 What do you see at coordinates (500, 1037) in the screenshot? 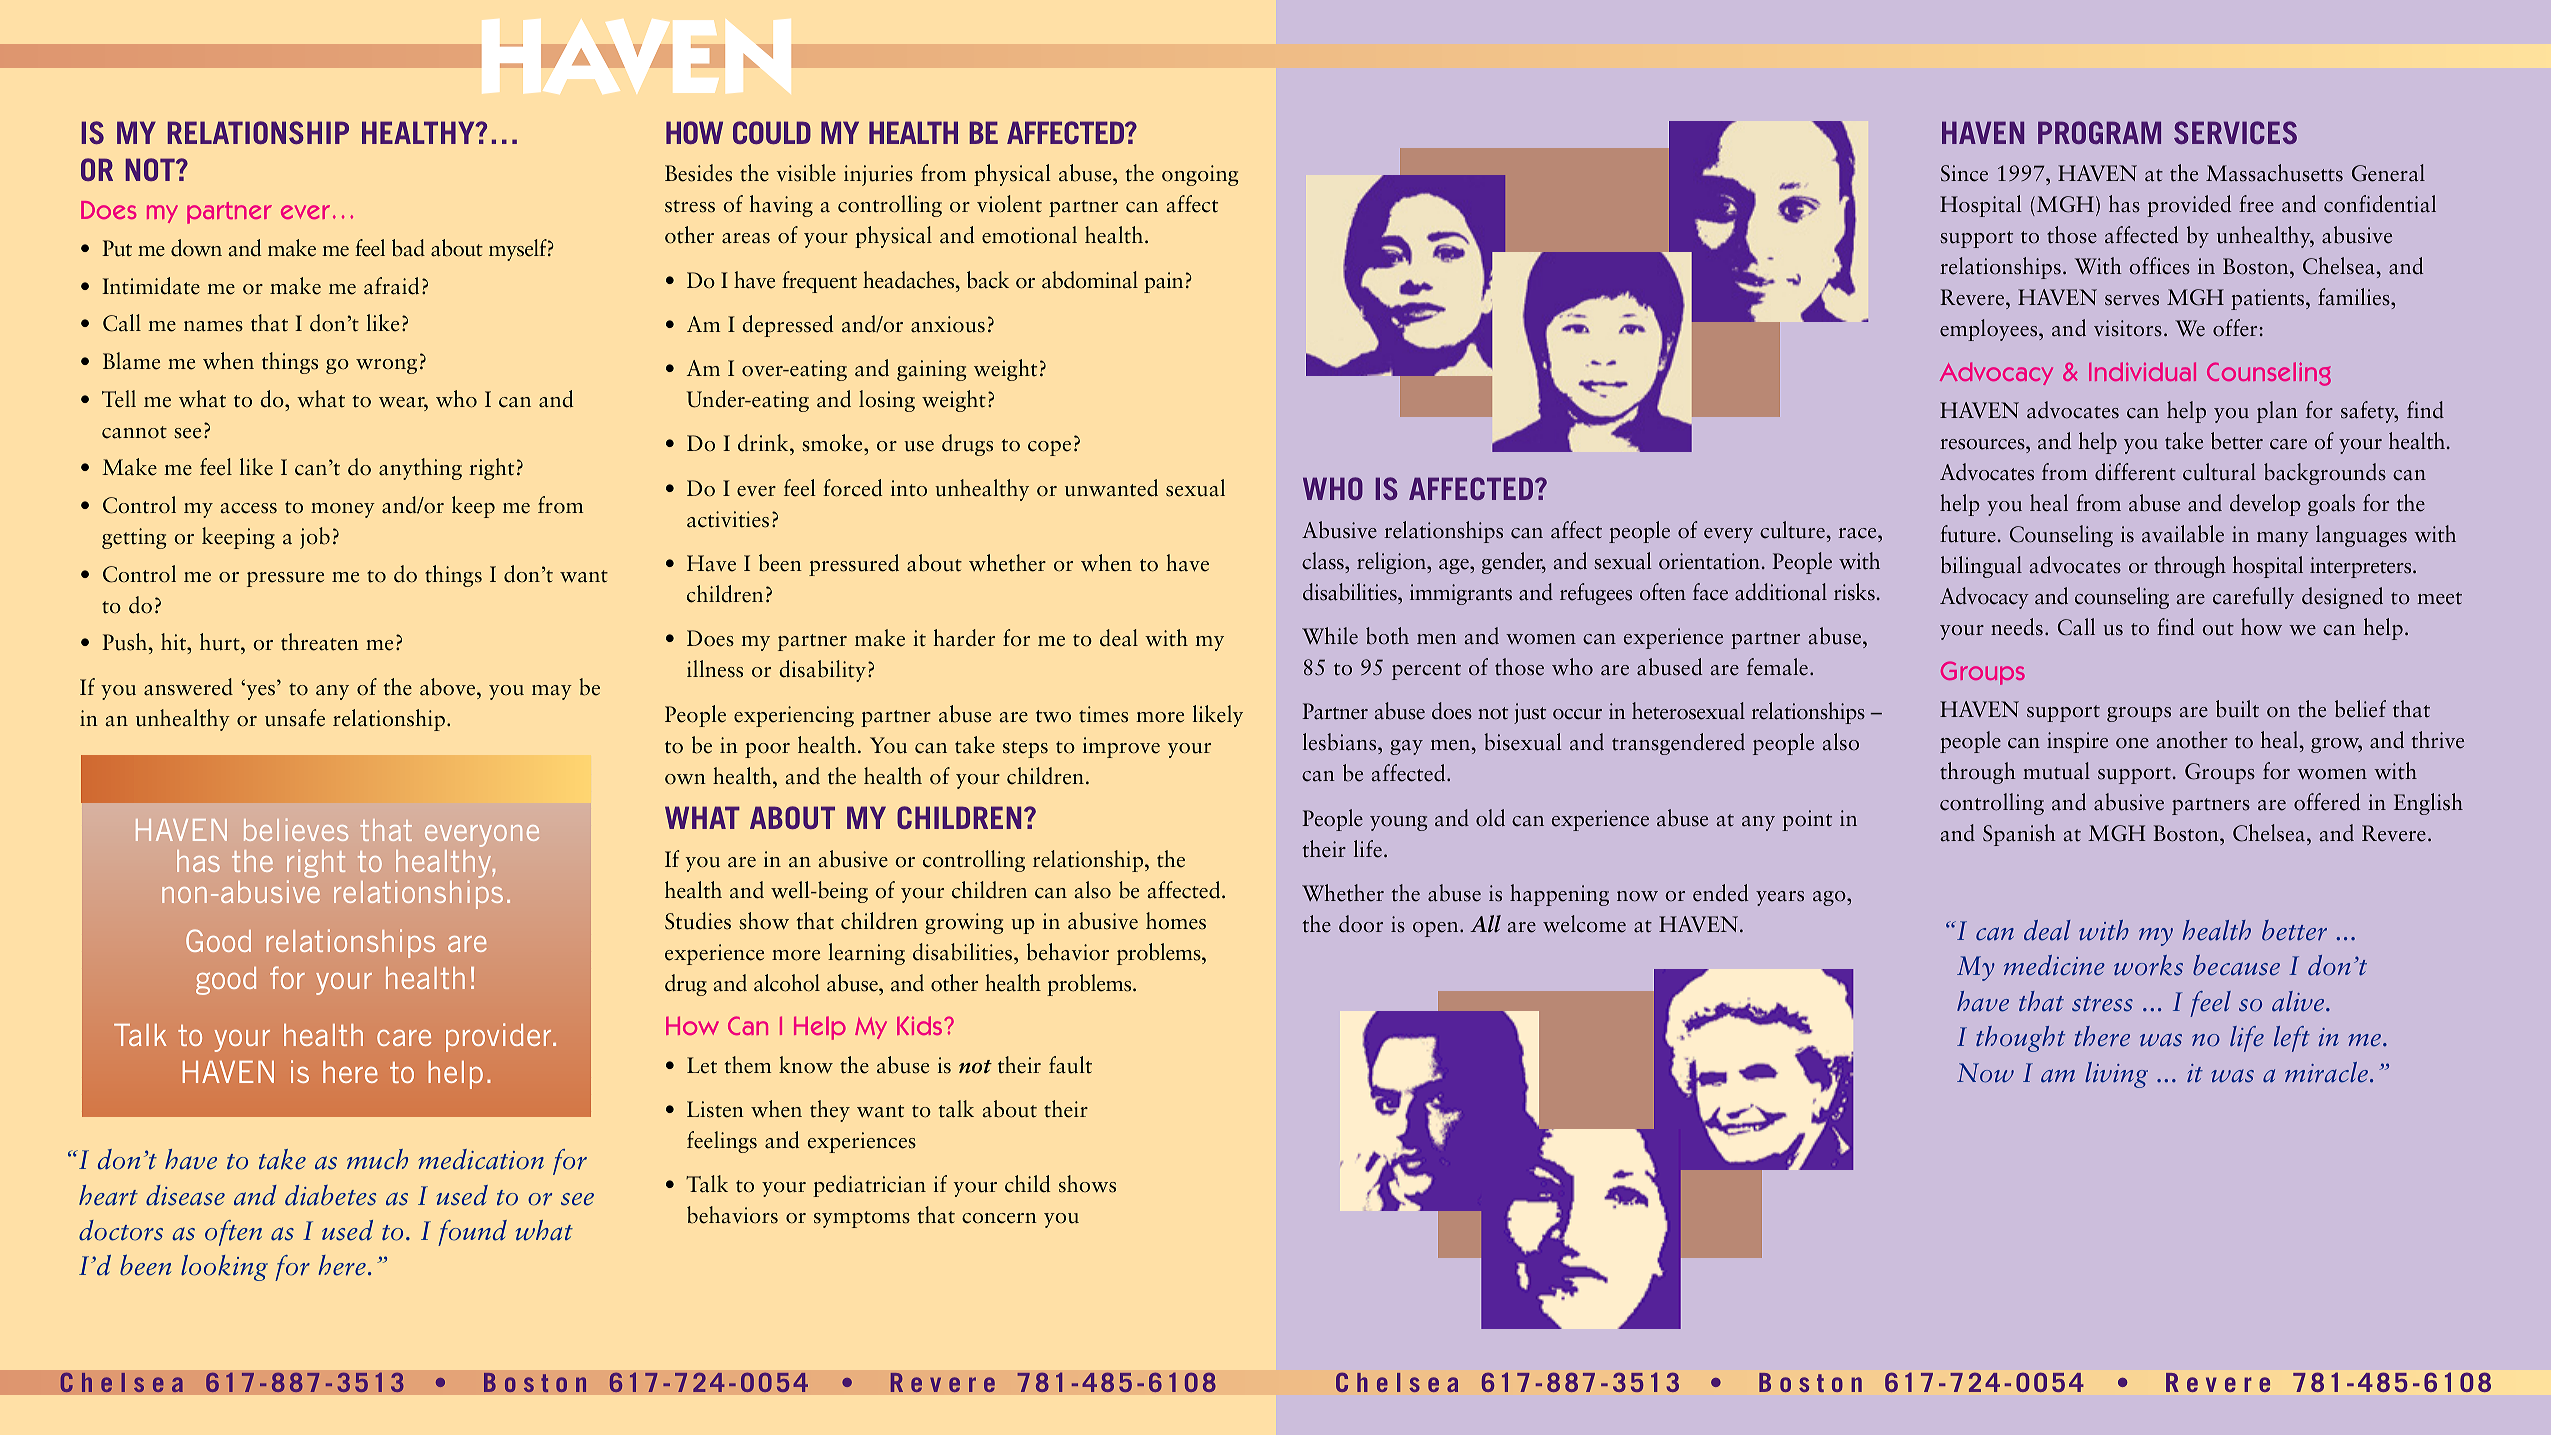
I see `provider` at bounding box center [500, 1037].
